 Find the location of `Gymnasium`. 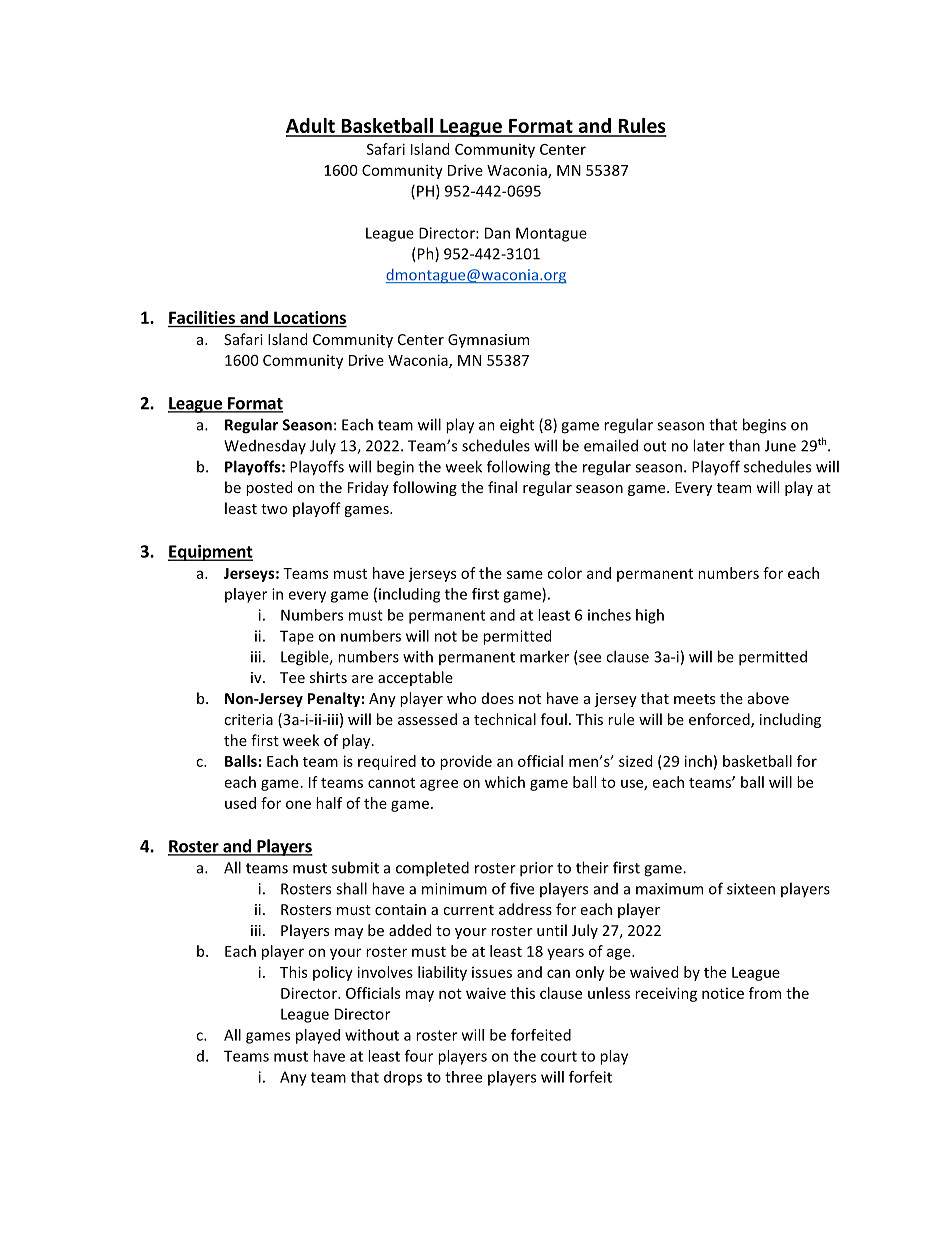

Gymnasium is located at coordinates (488, 341).
